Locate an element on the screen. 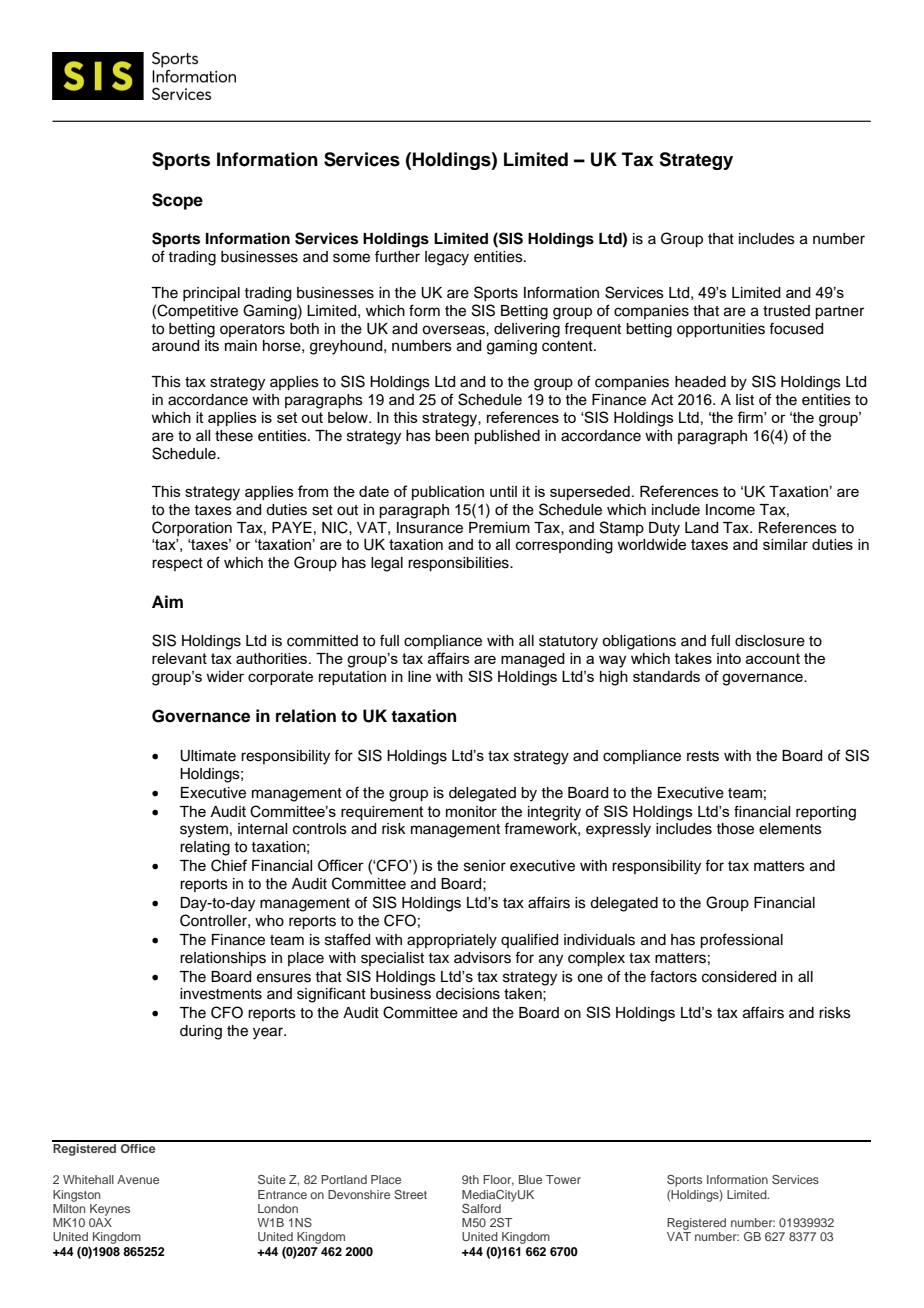  those is located at coordinates (735, 829).
